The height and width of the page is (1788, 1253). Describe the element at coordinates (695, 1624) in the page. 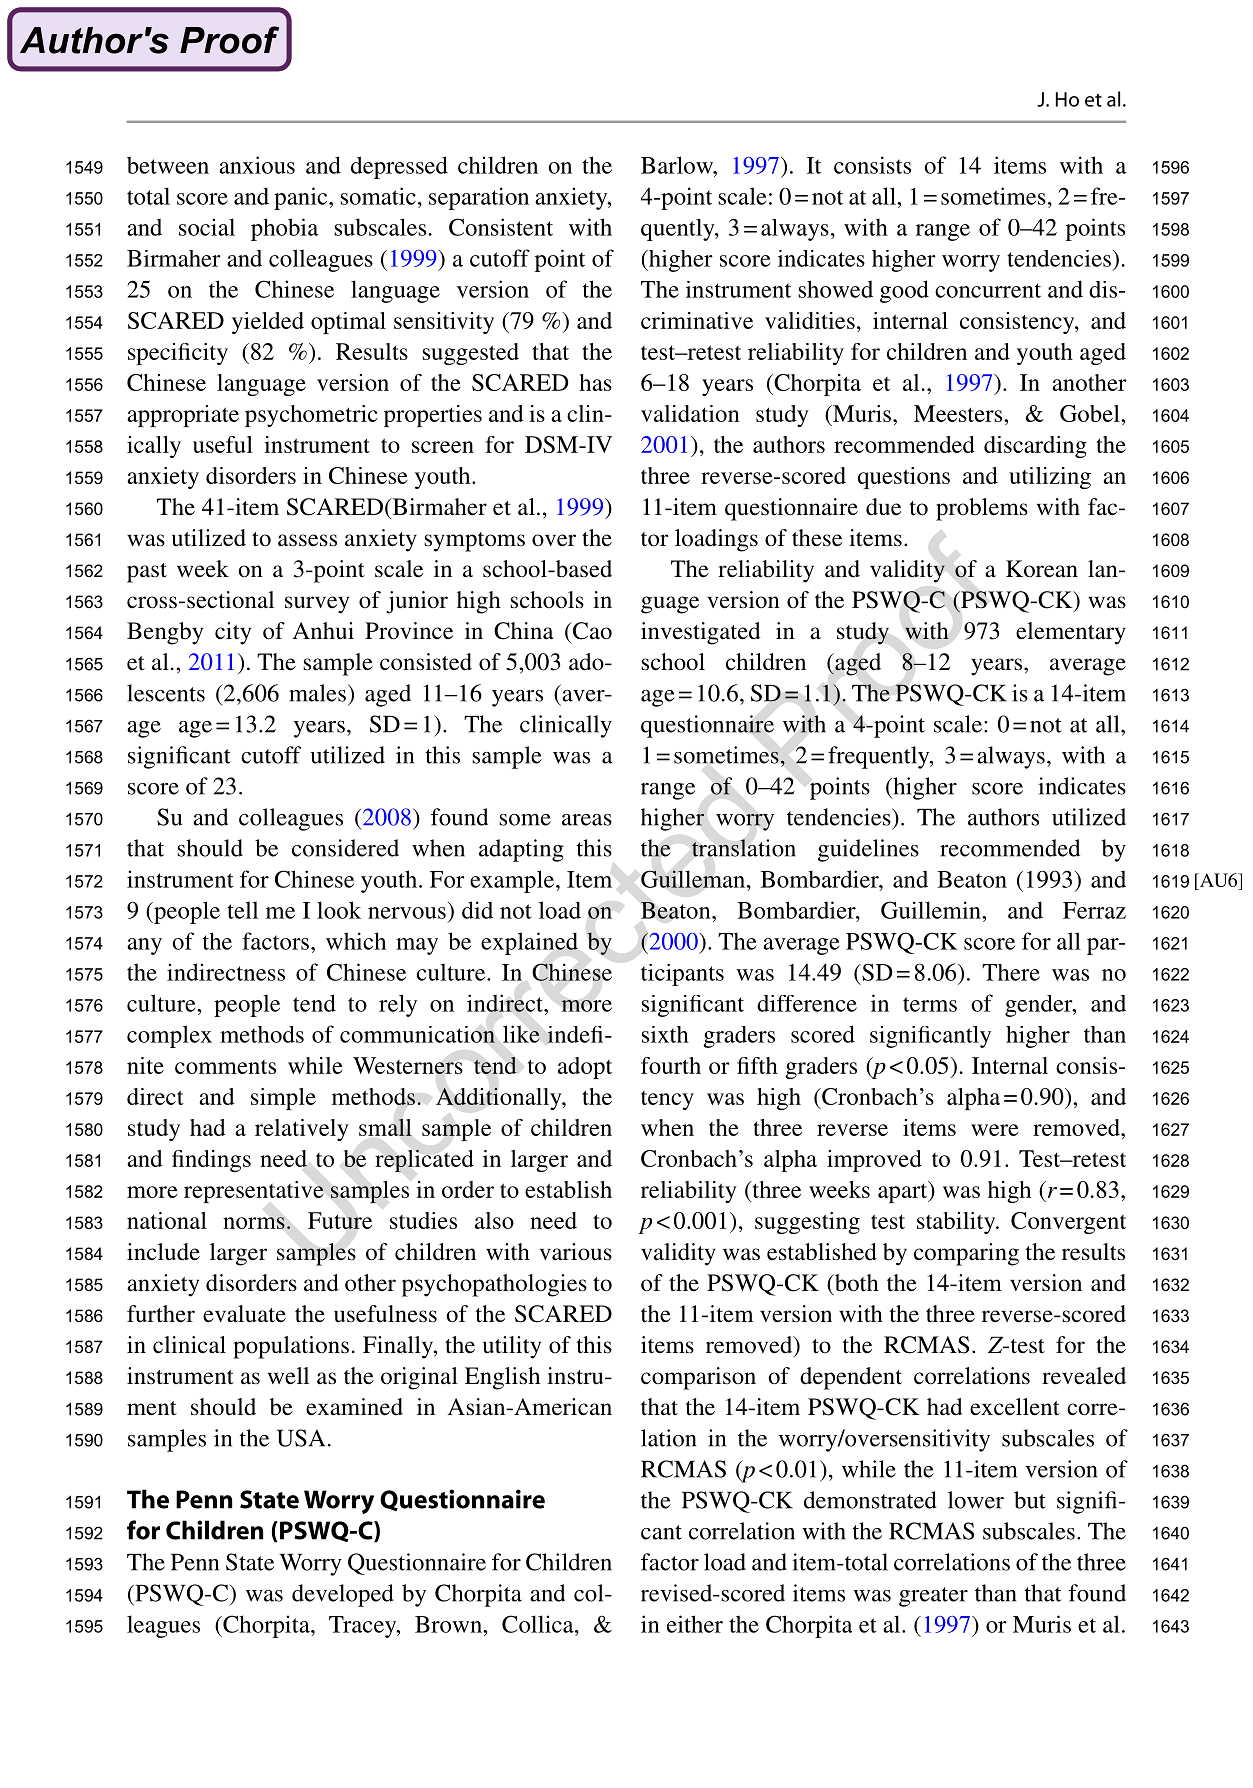

I see `either` at that location.
